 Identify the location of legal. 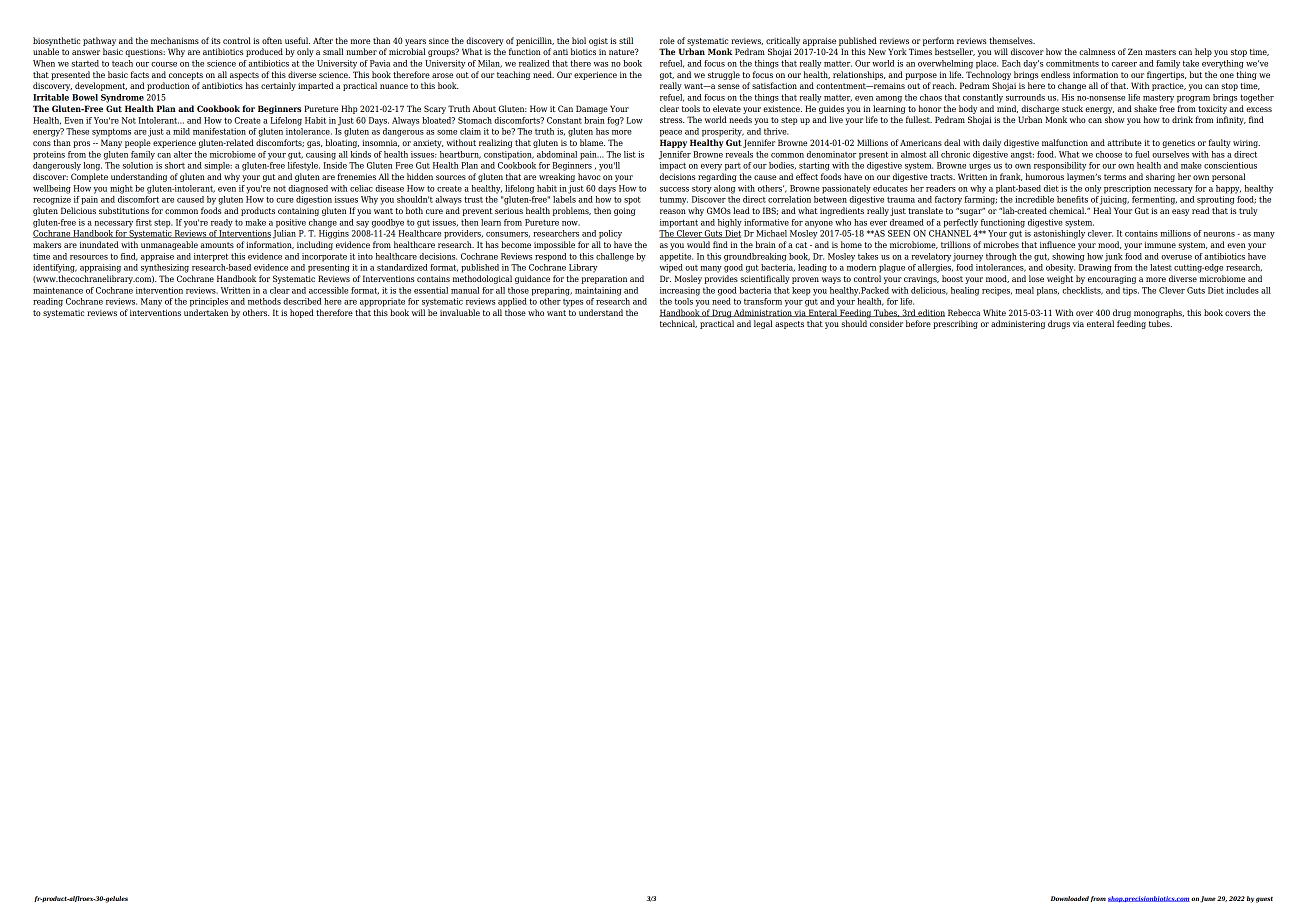
(763, 324).
